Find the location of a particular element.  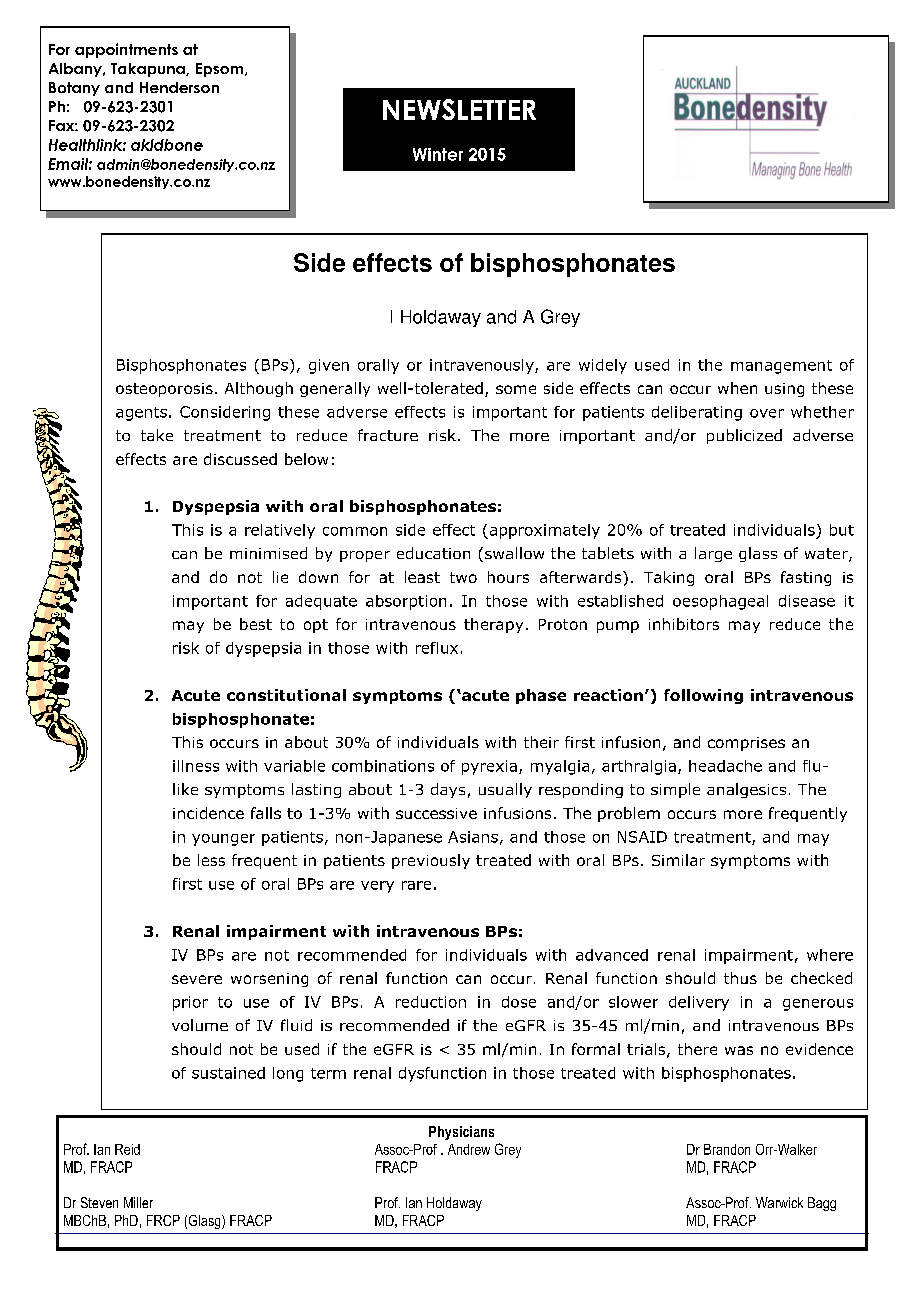

some is located at coordinates (516, 389).
